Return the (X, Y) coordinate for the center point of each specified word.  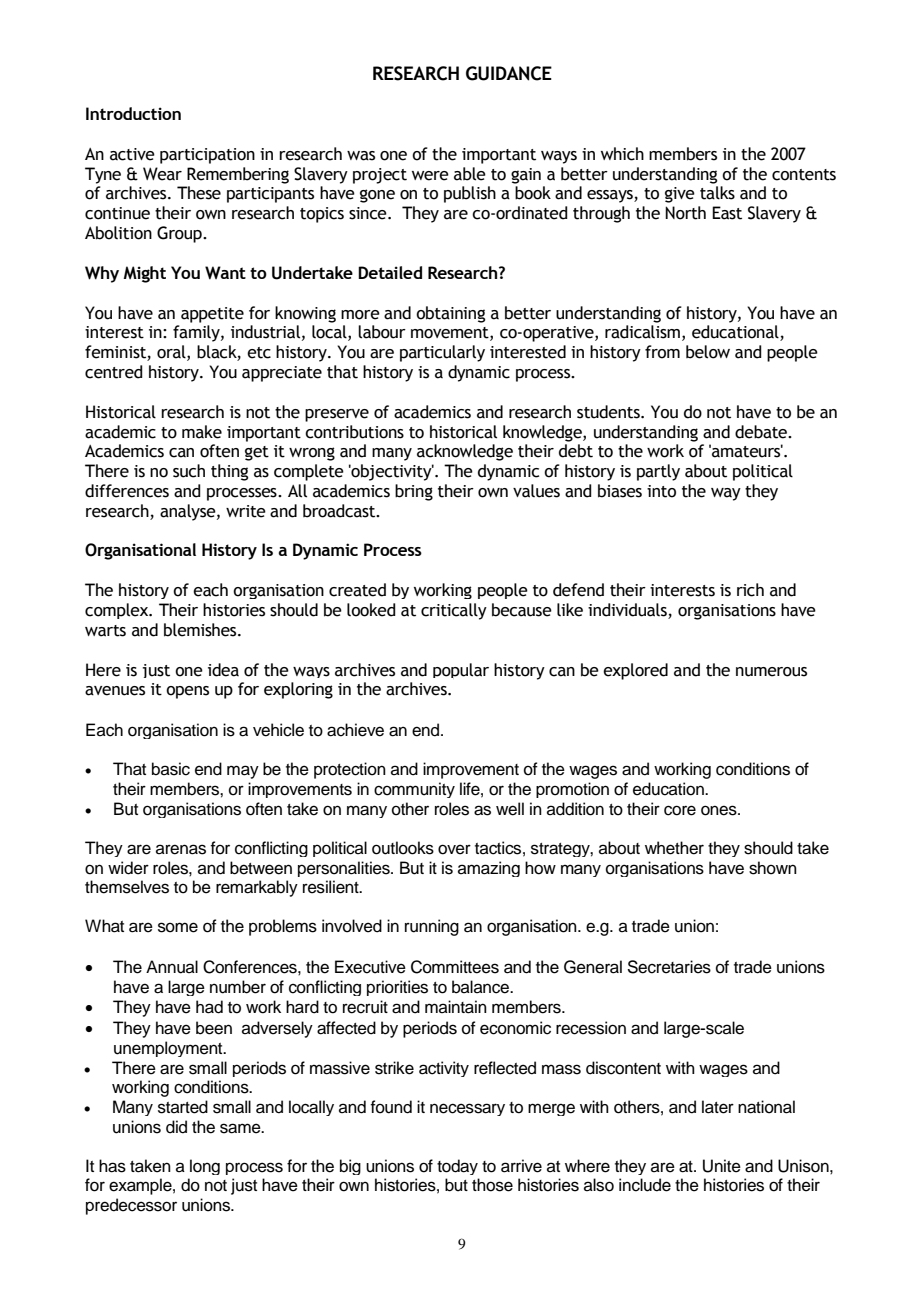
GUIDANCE (509, 73)
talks (717, 193)
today (457, 1167)
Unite (722, 1166)
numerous (771, 672)
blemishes (201, 630)
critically (454, 611)
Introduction (133, 113)
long (205, 1167)
